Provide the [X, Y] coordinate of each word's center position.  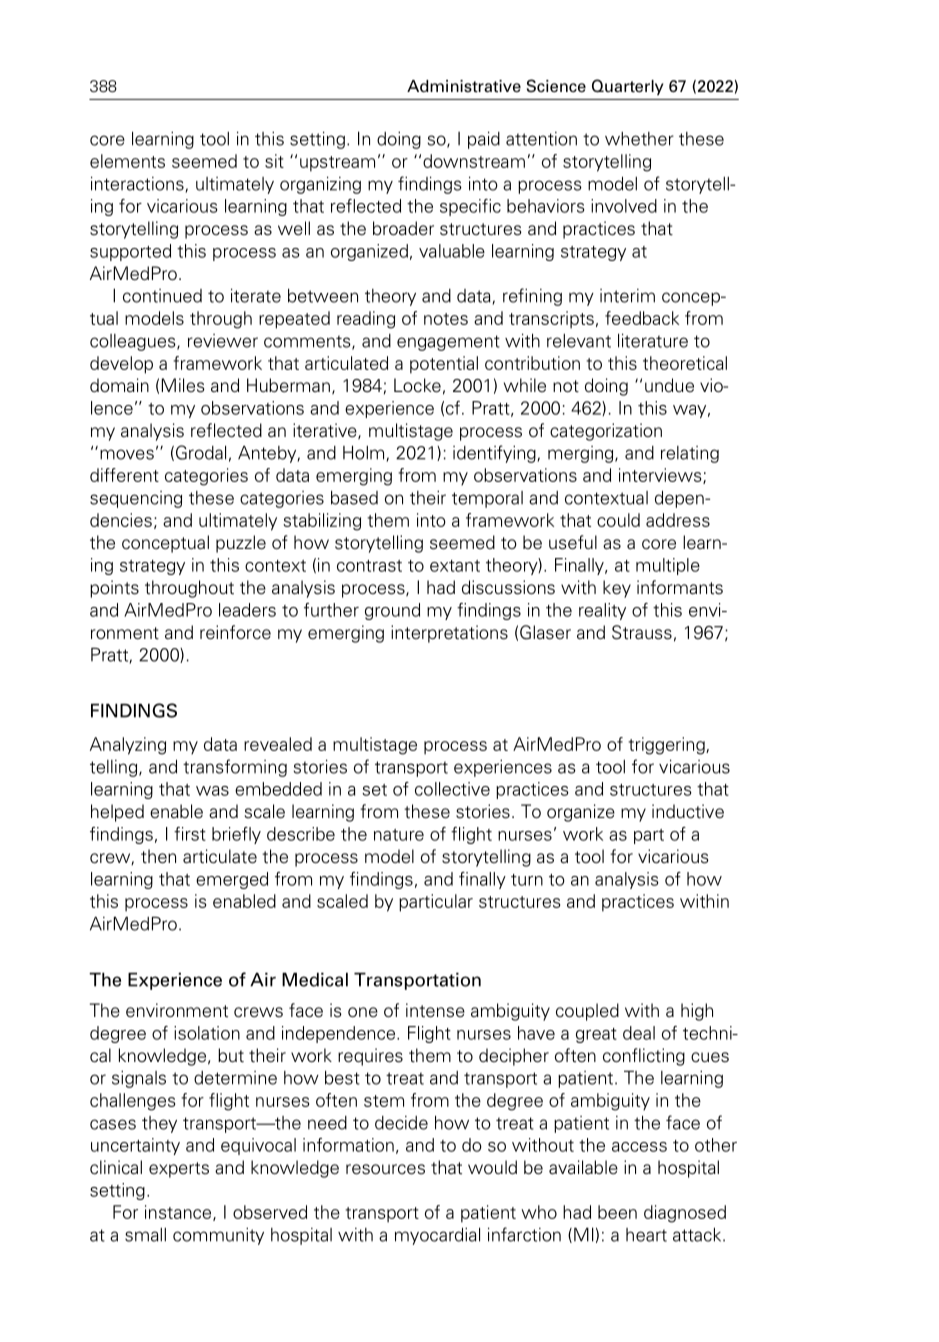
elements [127, 161]
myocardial [437, 1236]
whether [639, 139]
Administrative [464, 86]
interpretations [449, 634]
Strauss [642, 632]
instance [179, 1213]
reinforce [235, 632]
